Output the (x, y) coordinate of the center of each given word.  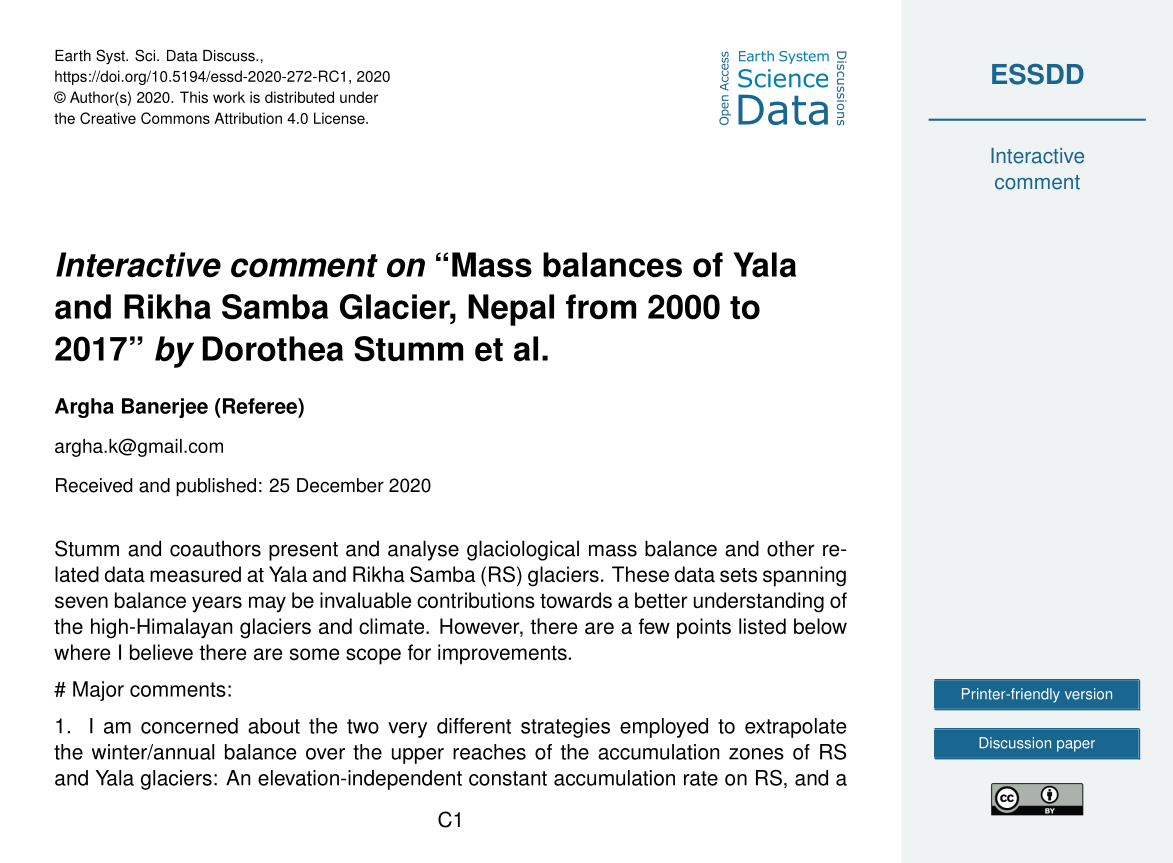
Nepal (511, 310)
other (791, 548)
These (640, 574)
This (194, 97)
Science (783, 78)
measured (195, 574)
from (601, 307)
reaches (489, 752)
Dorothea (272, 349)
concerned (189, 726)
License (340, 118)
